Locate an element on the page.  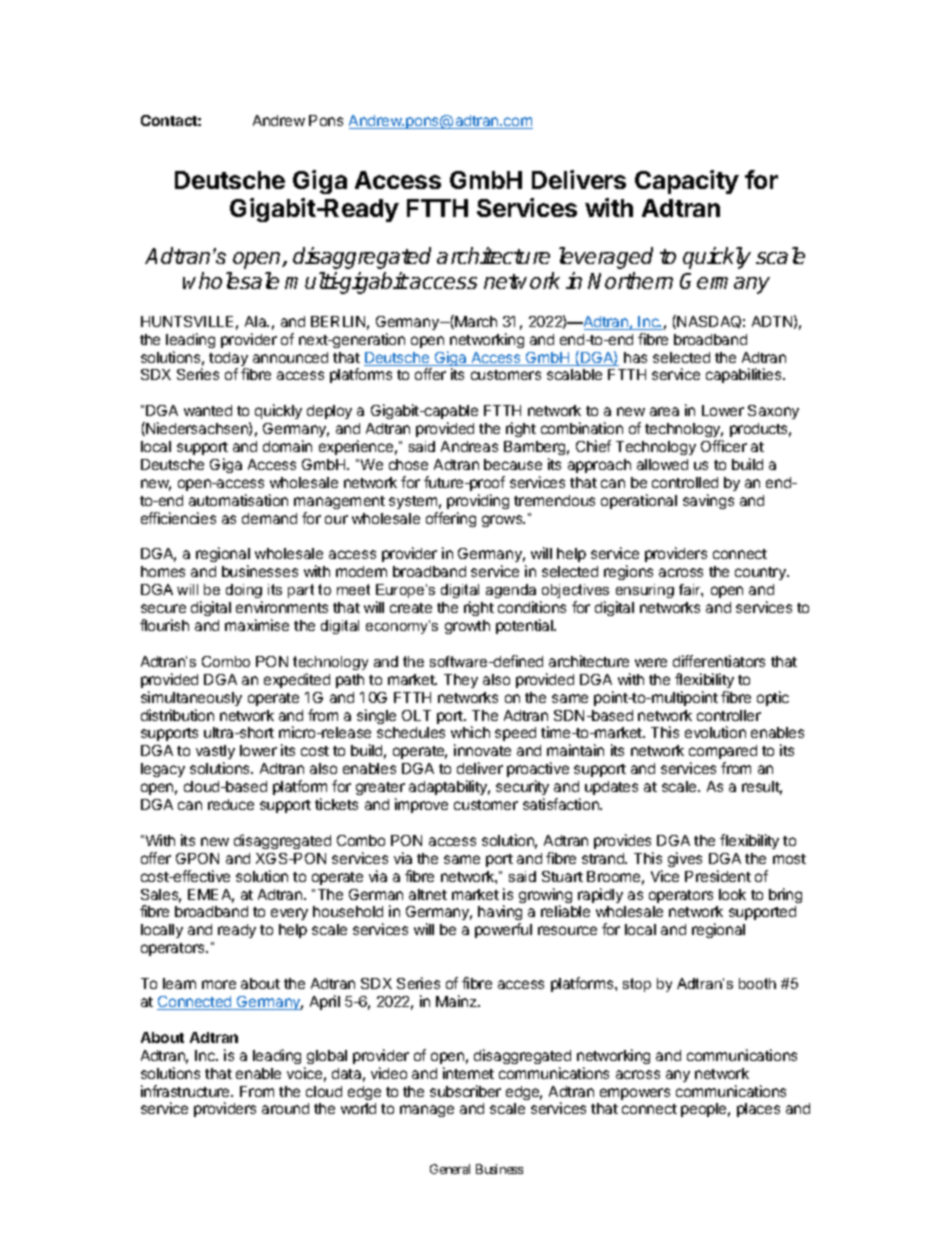
domain is located at coordinates (287, 446).
